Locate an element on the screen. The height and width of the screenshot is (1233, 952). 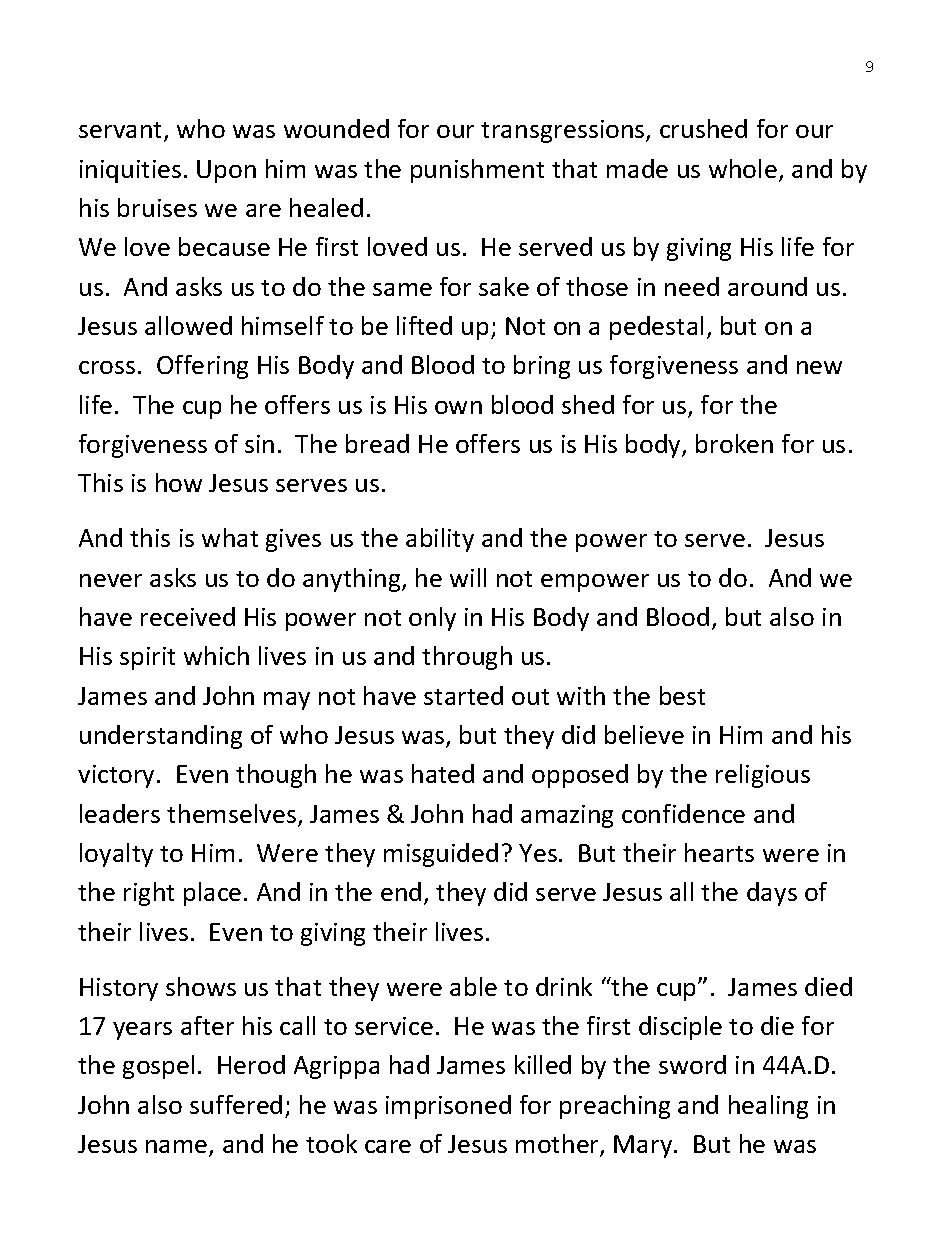
broken is located at coordinates (734, 443).
